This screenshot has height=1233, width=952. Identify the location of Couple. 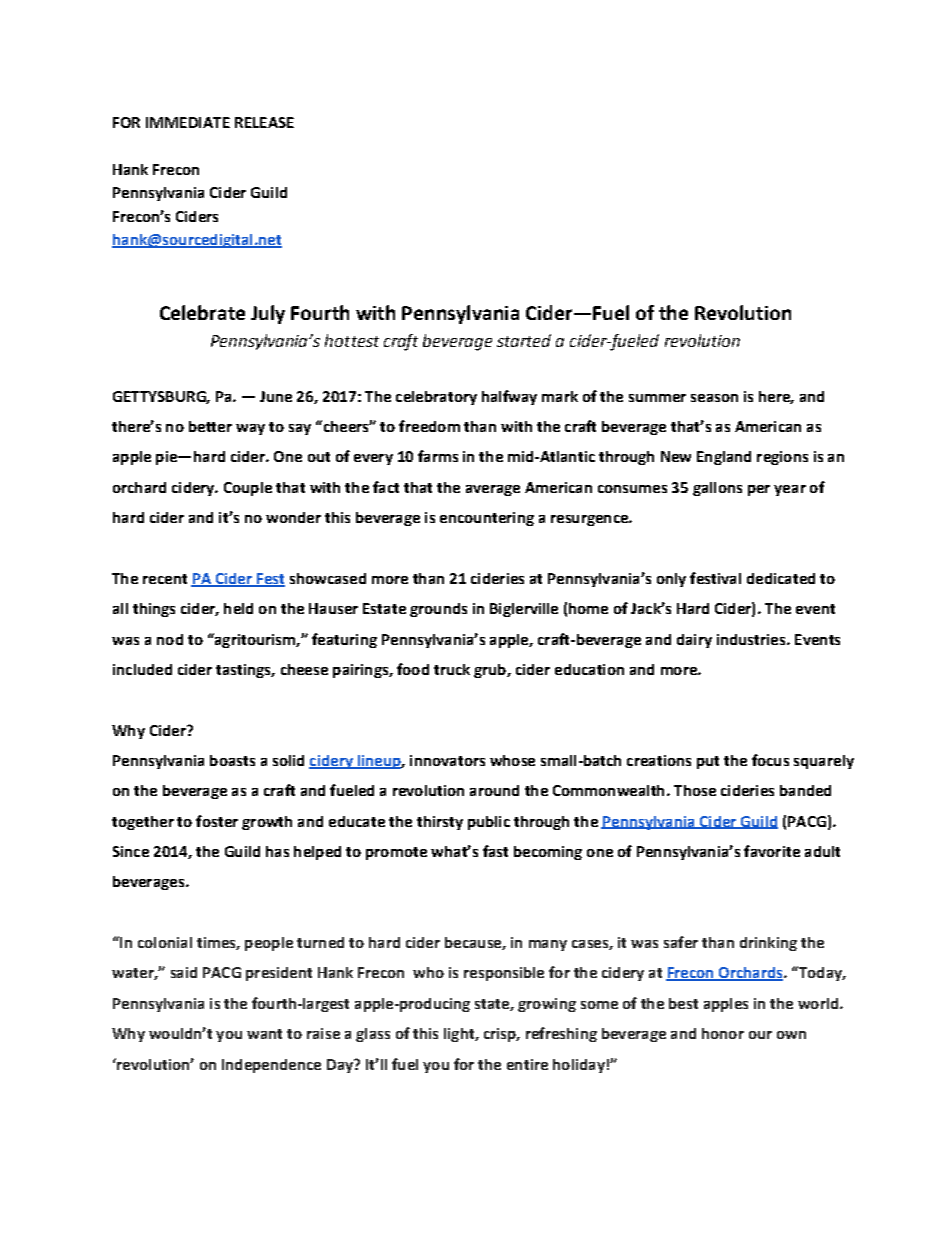
(248, 489).
